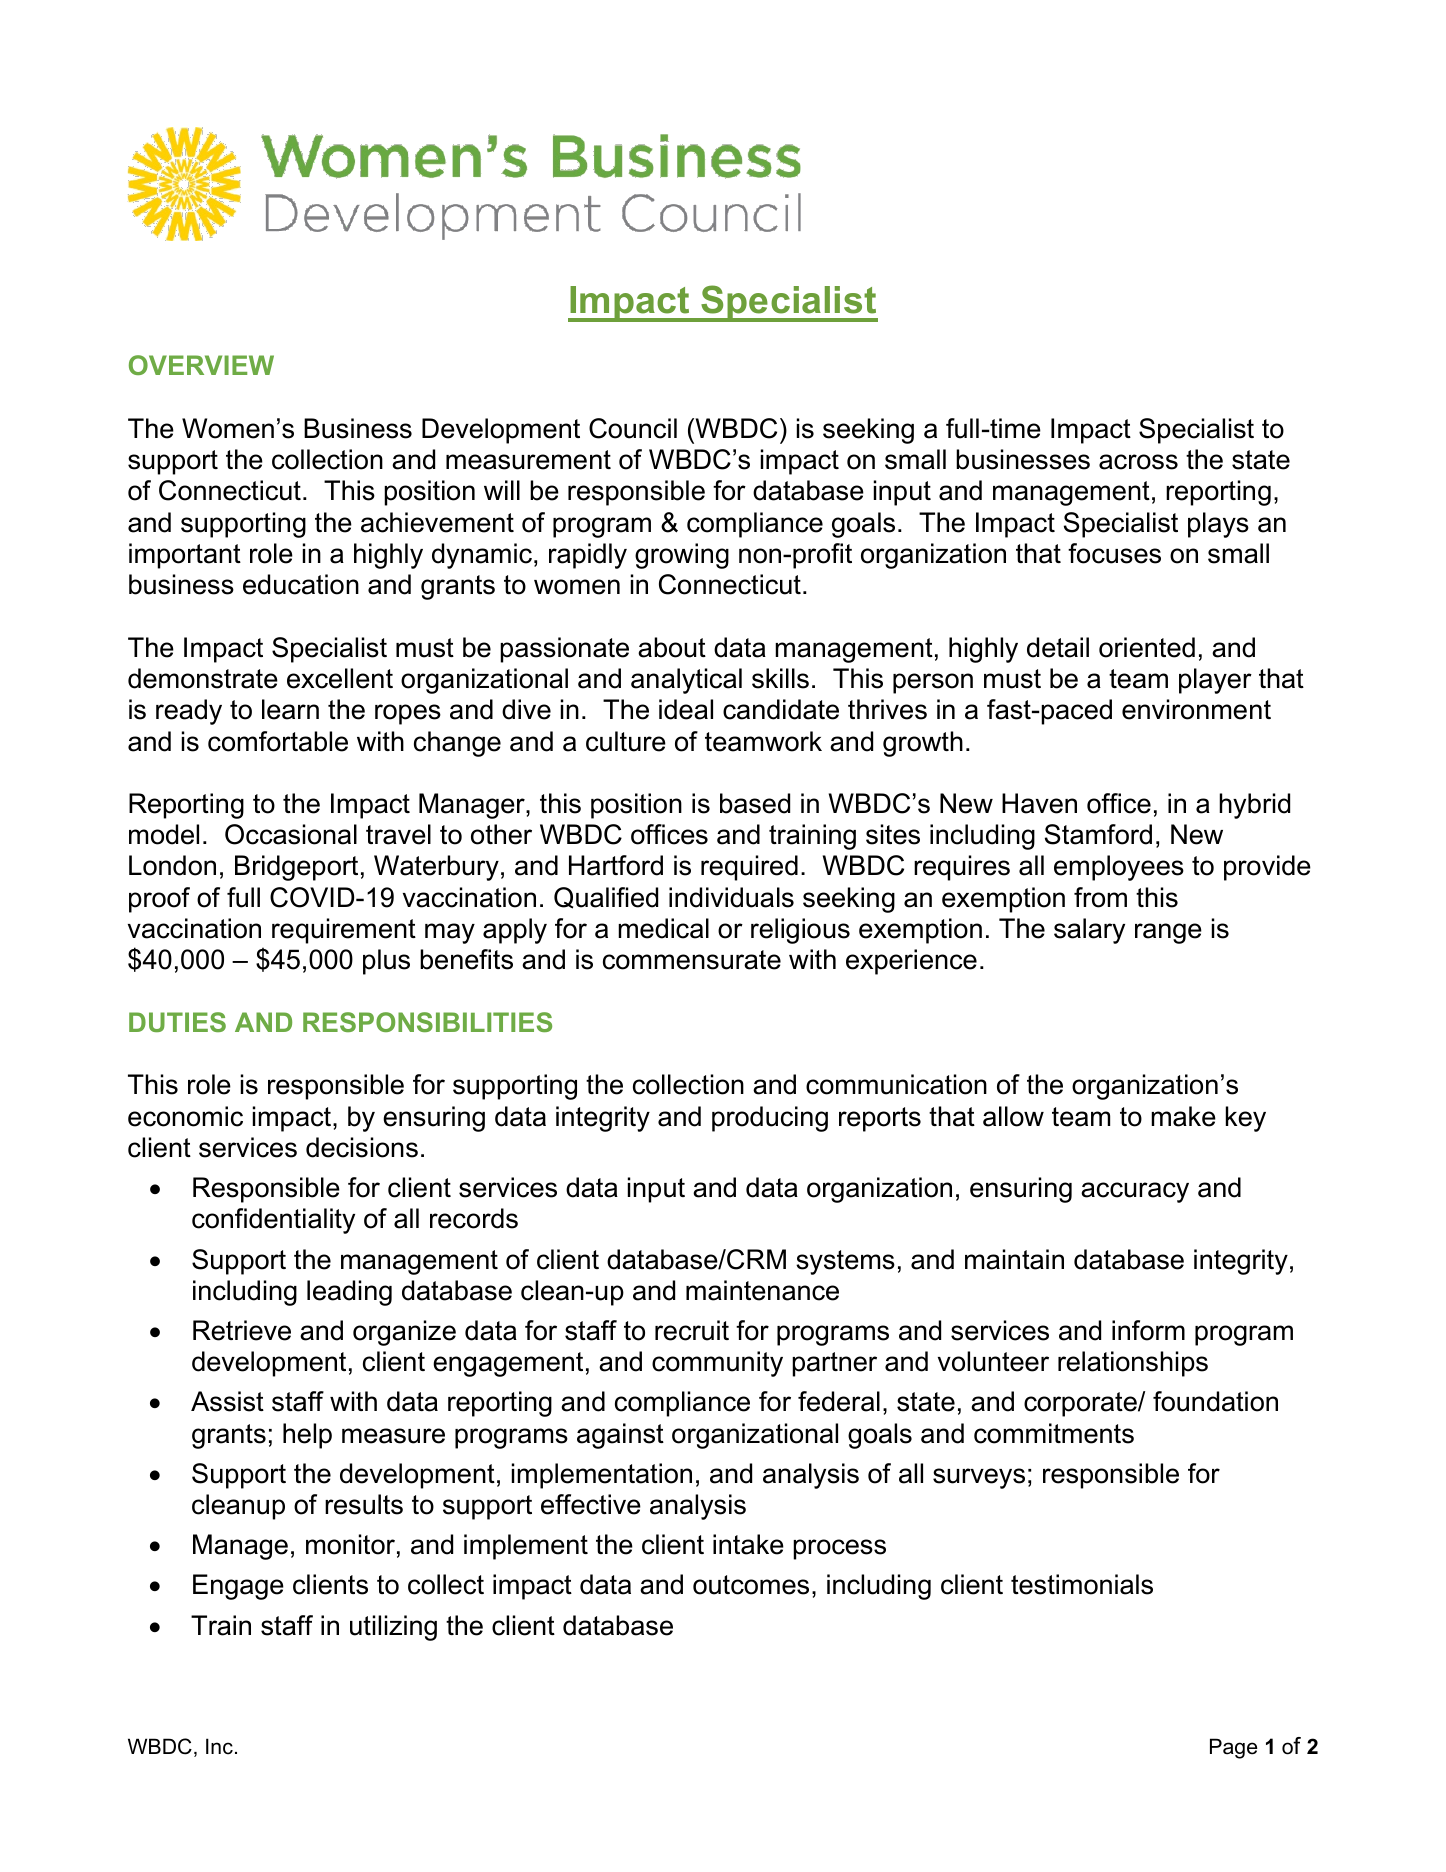  Describe the element at coordinates (291, 834) in the page. I see `Occasional` at that location.
